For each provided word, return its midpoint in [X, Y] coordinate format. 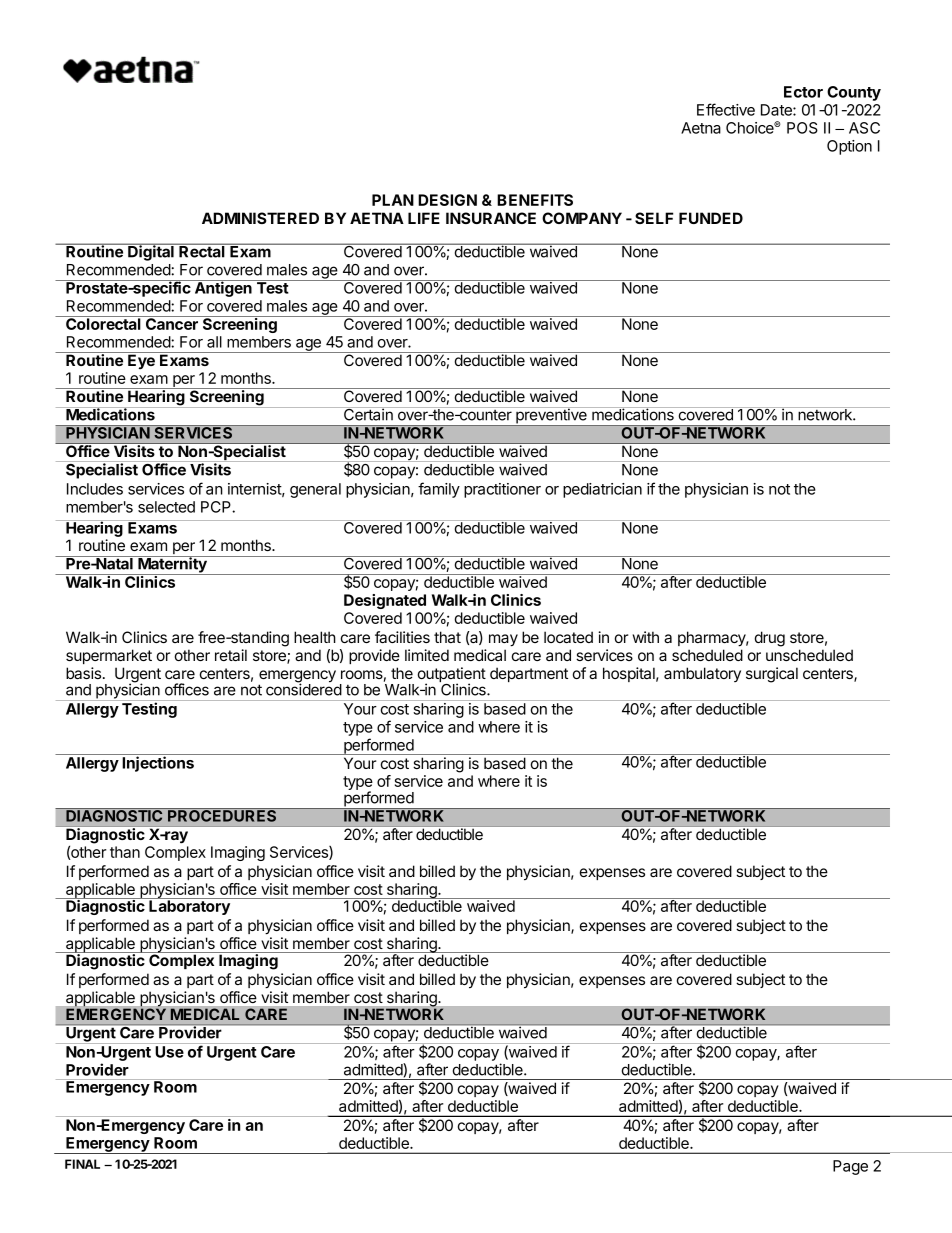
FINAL [82, 1164]
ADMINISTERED [260, 218]
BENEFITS [535, 200]
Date [777, 110]
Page [850, 1167]
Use [169, 1052]
